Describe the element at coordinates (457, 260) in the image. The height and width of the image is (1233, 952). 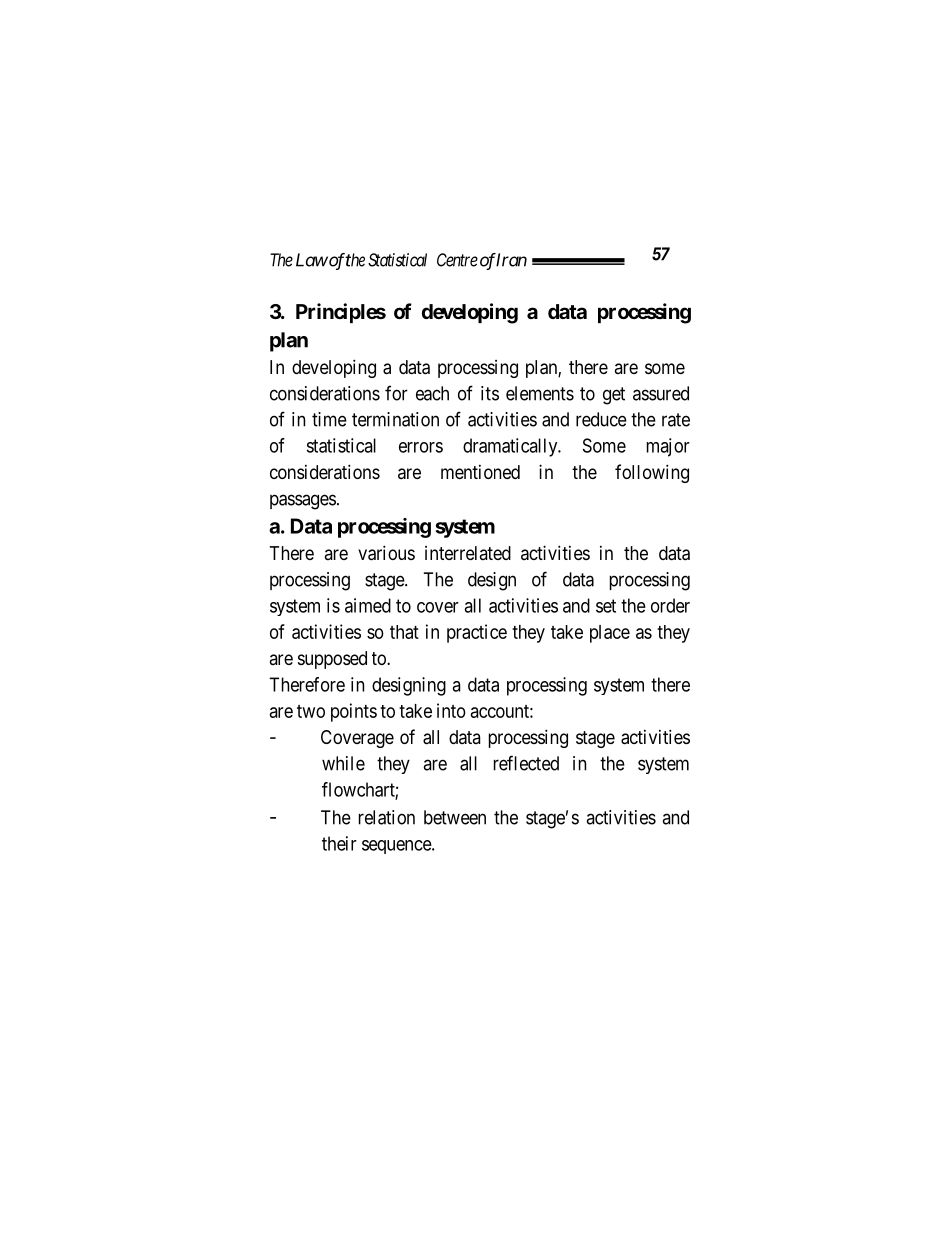
I see `Centre` at that location.
